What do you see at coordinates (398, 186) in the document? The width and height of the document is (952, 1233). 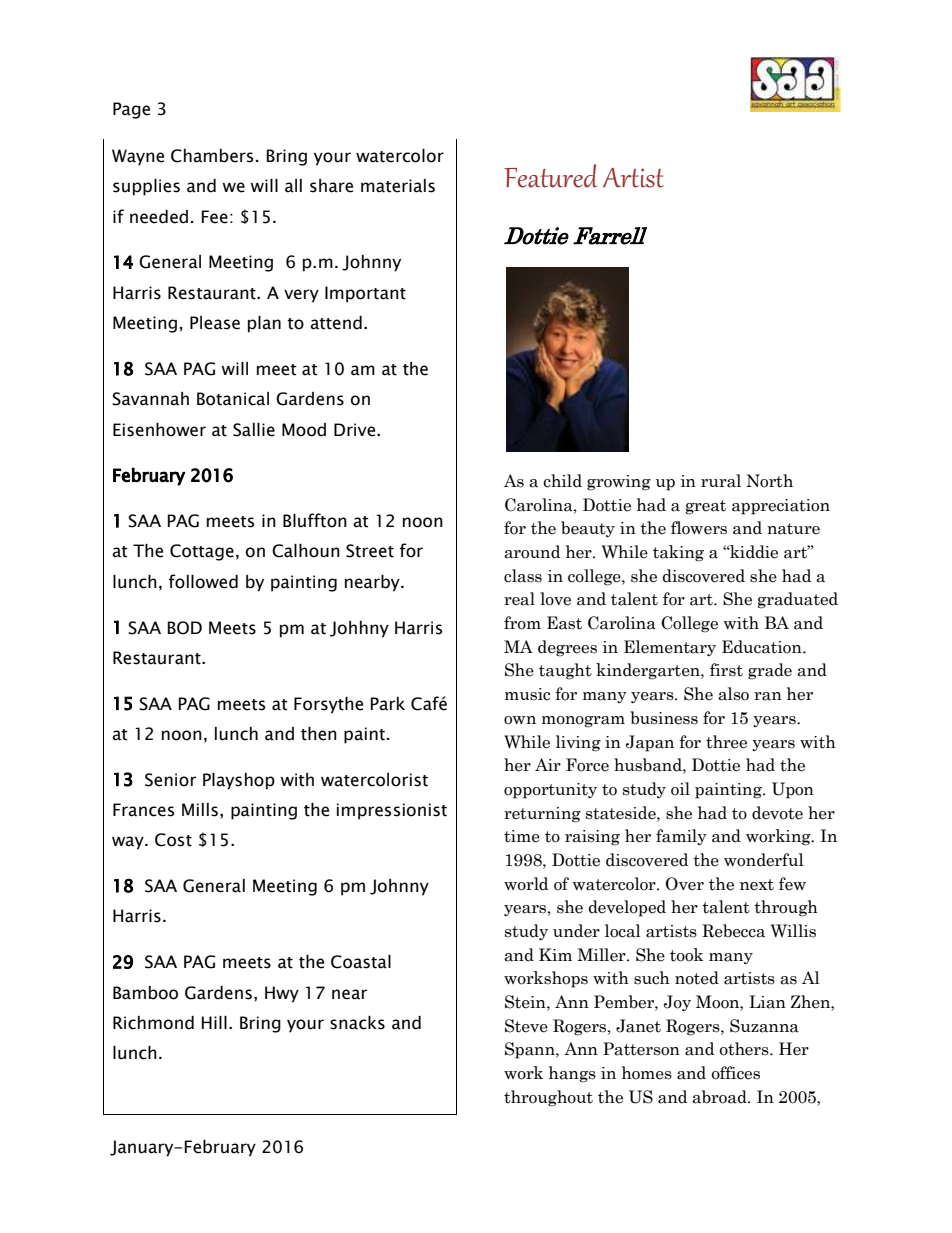 I see `materials` at bounding box center [398, 186].
